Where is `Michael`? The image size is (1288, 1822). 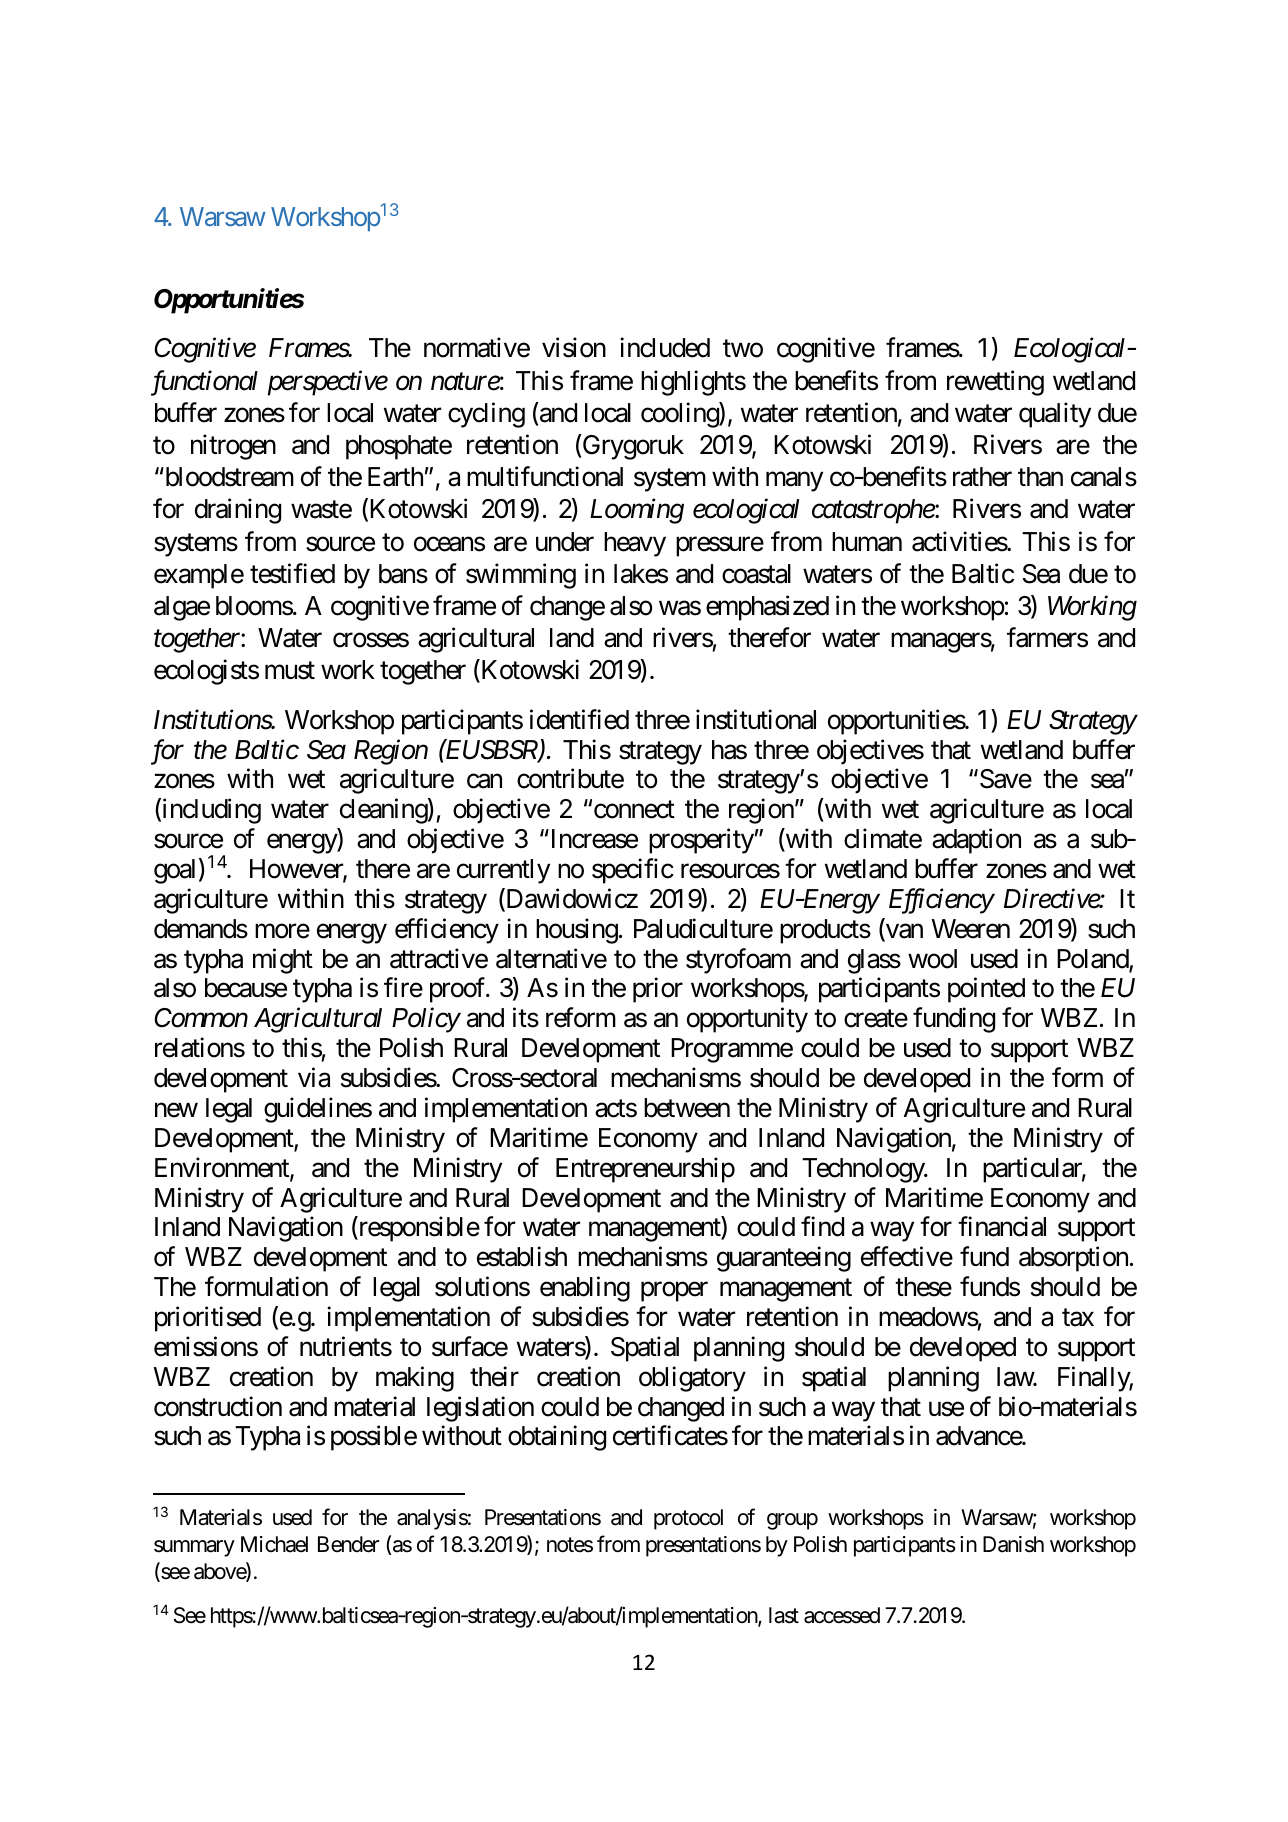 Michael is located at coordinates (274, 1544).
